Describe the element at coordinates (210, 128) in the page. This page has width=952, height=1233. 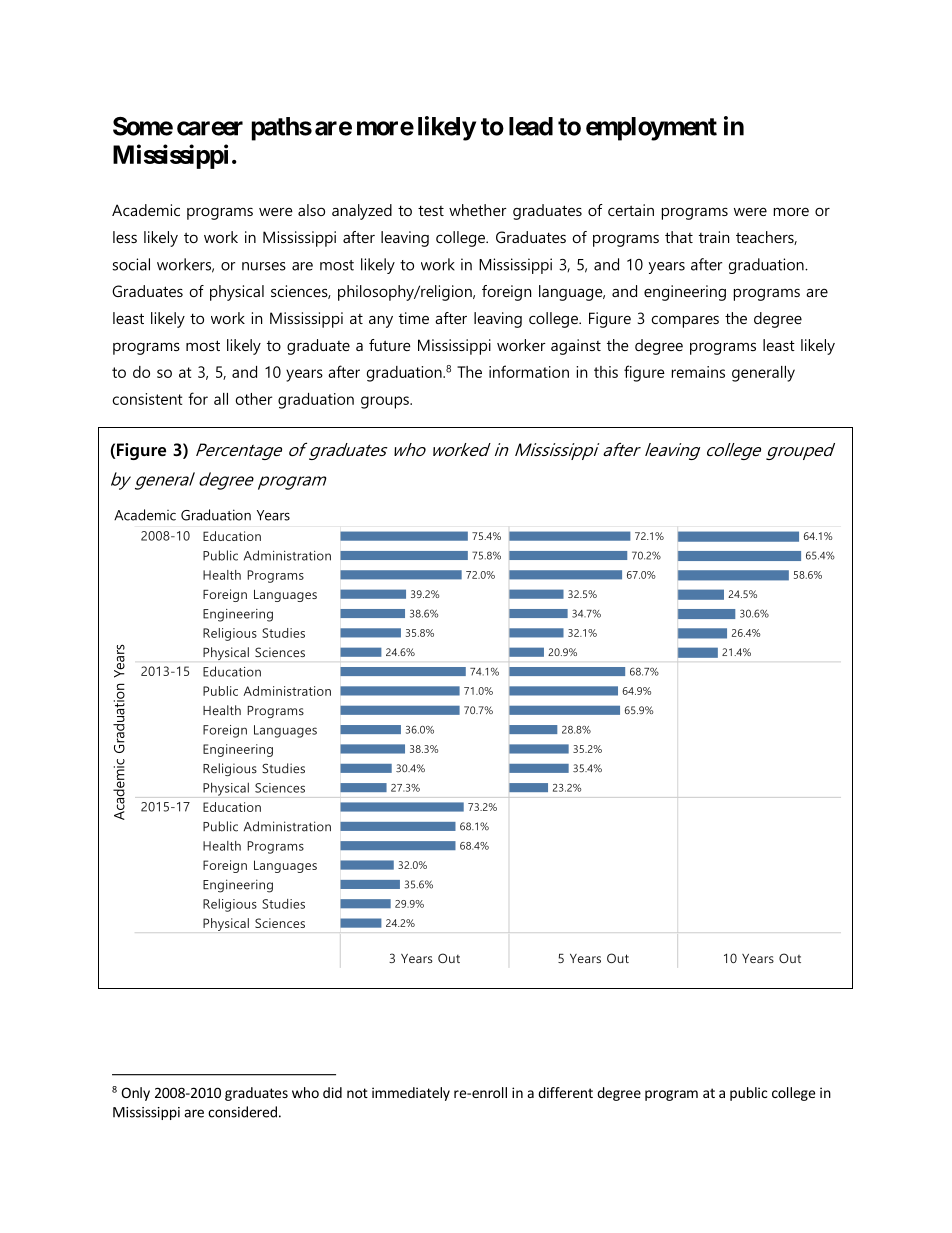
I see `career` at that location.
